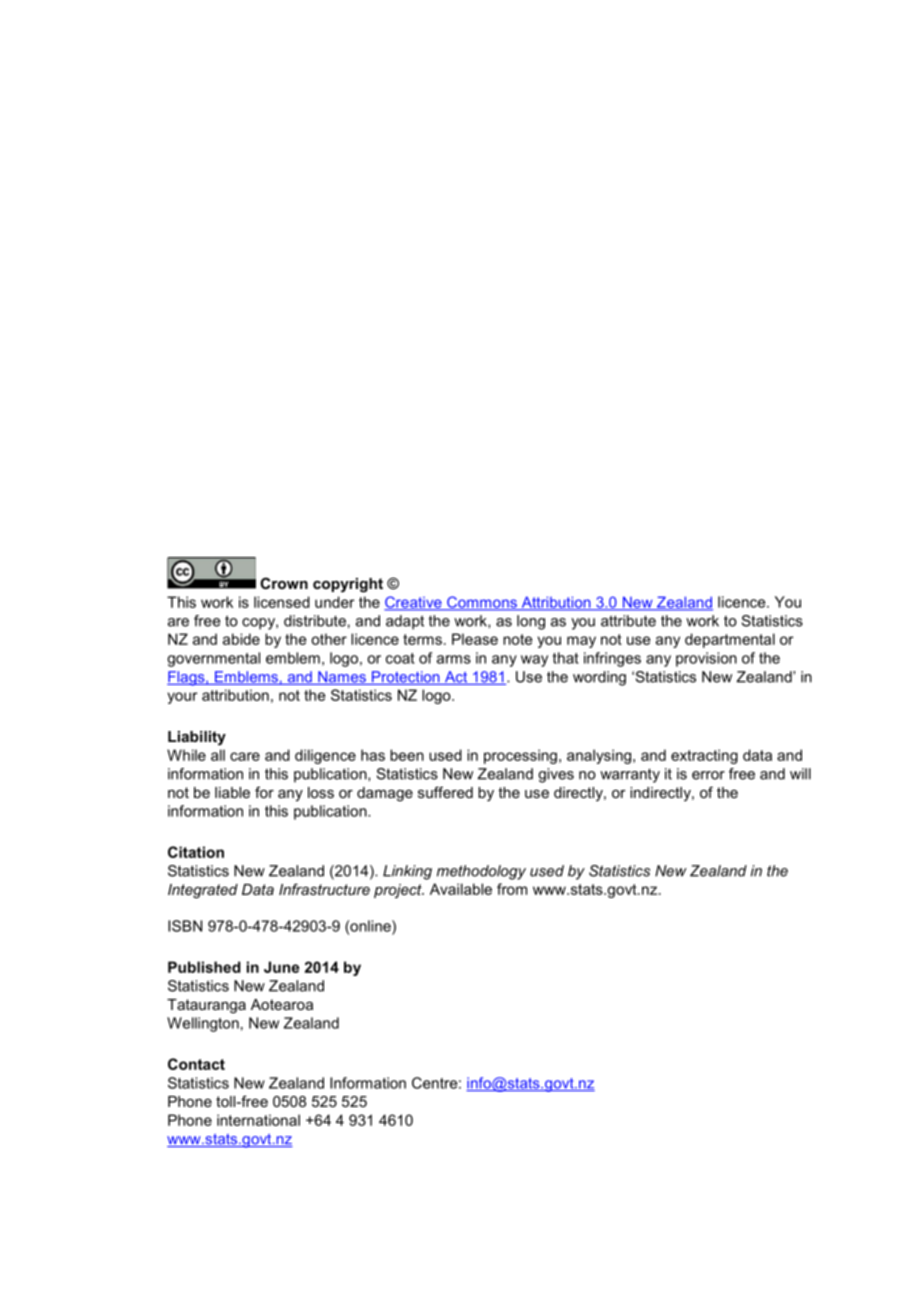  Describe the element at coordinates (730, 640) in the screenshot. I see `departmental` at that location.
